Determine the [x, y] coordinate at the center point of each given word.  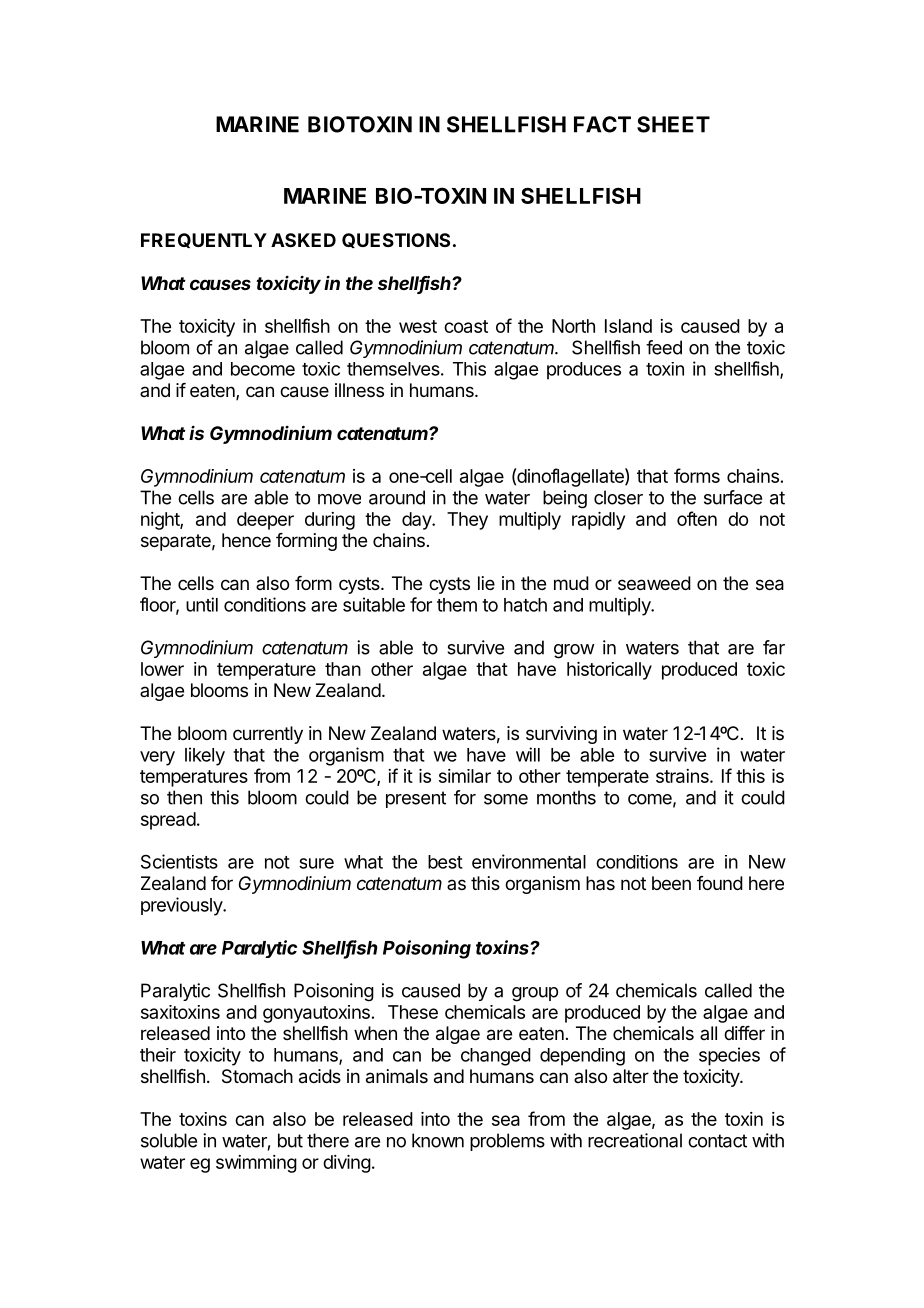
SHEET [673, 124]
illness [359, 390]
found [720, 883]
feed [664, 347]
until [202, 604]
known [438, 1140]
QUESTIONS [396, 240]
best [445, 862]
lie [486, 583]
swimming [256, 1164]
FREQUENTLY [204, 240]
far [774, 647]
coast [466, 326]
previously [182, 906]
